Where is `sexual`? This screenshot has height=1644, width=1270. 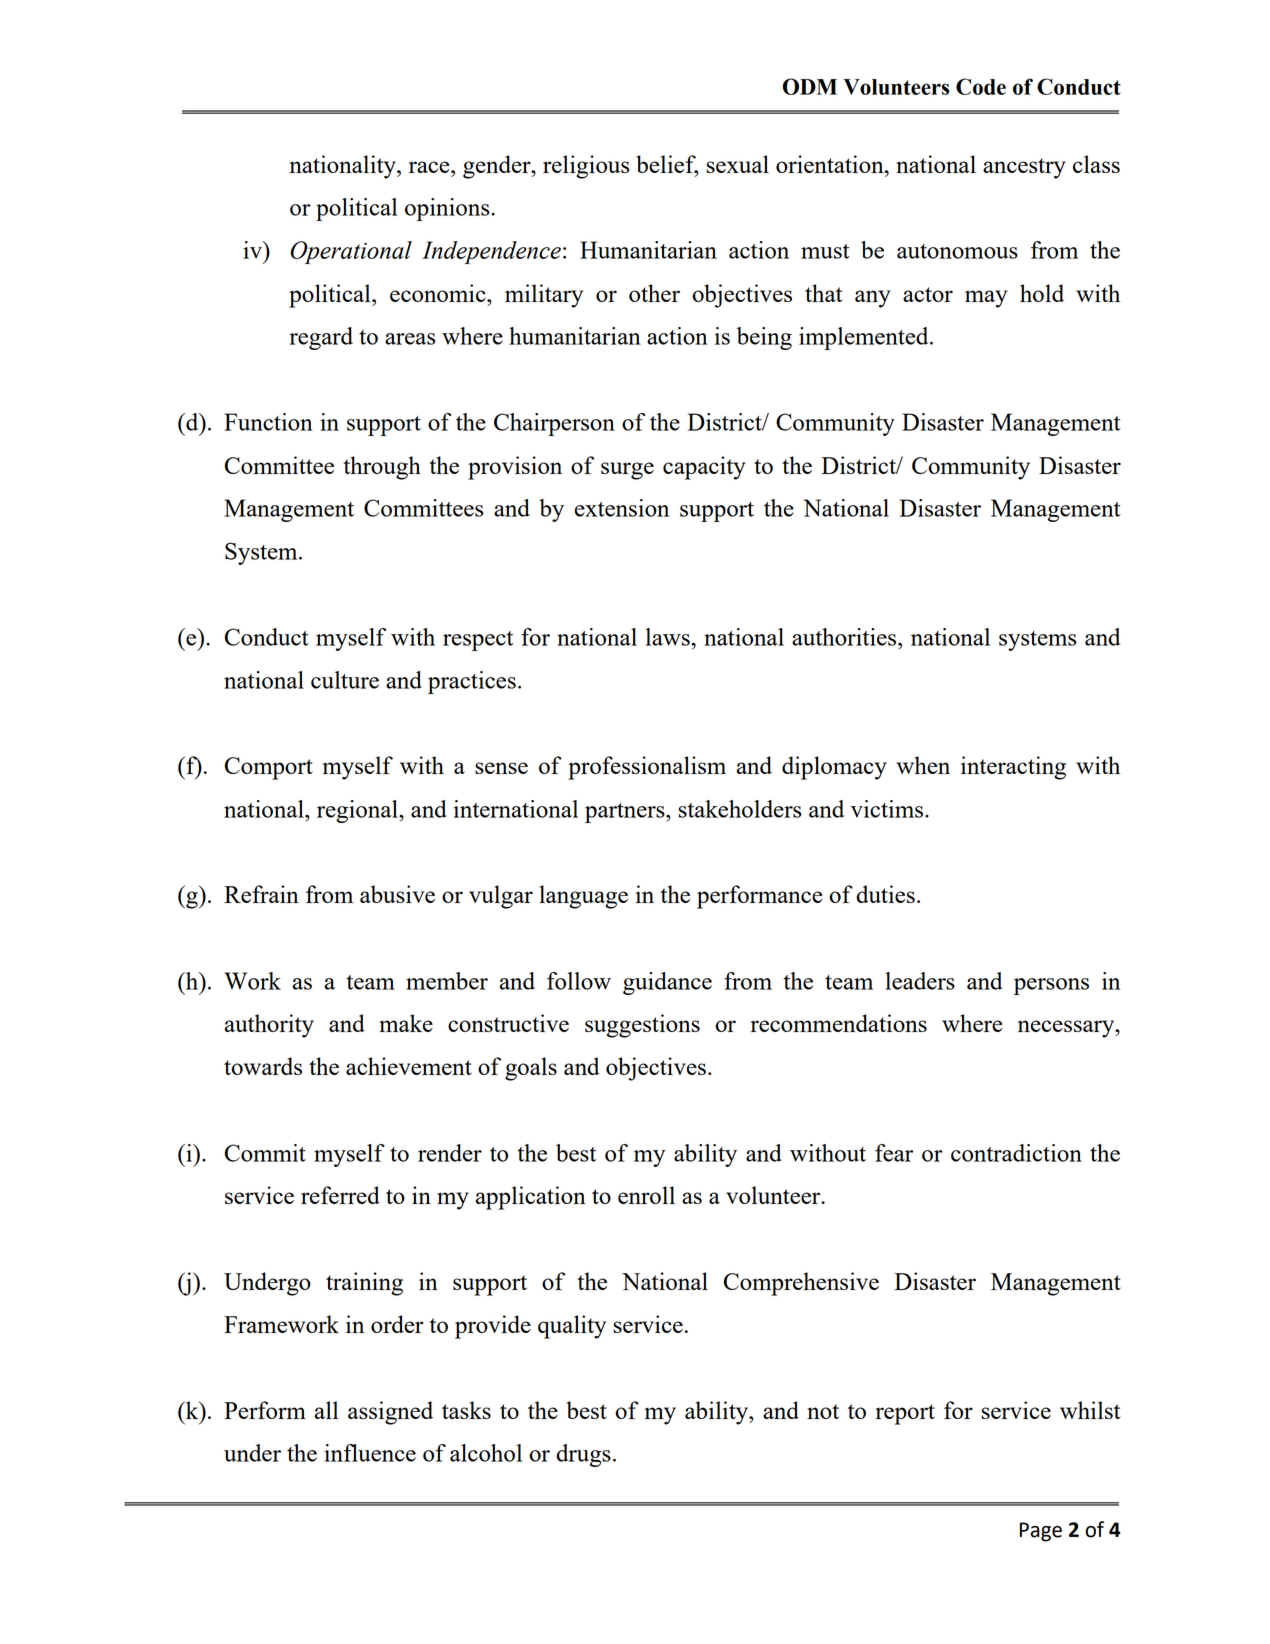
sexual is located at coordinates (738, 164).
